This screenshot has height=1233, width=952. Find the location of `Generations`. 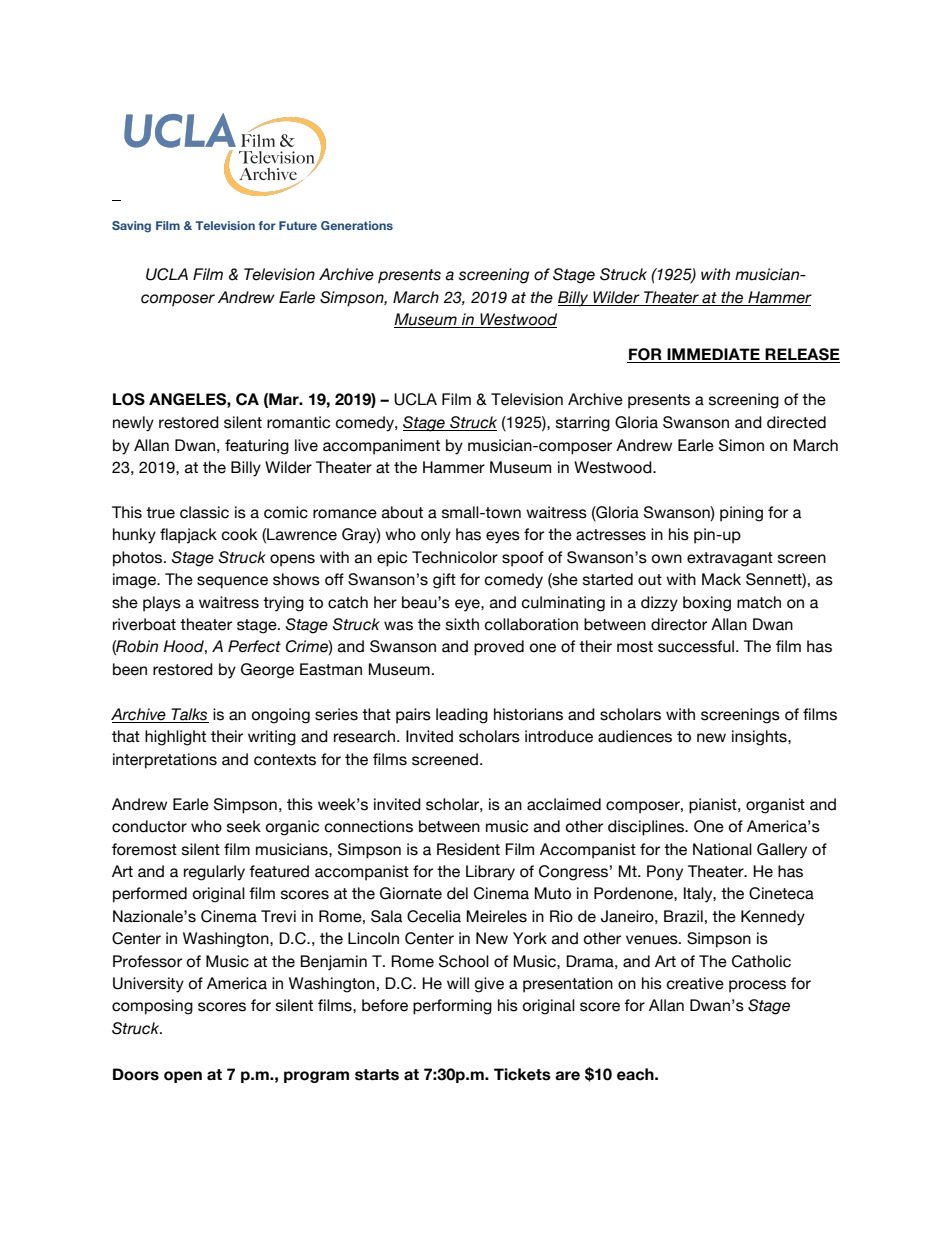

Generations is located at coordinates (357, 225).
